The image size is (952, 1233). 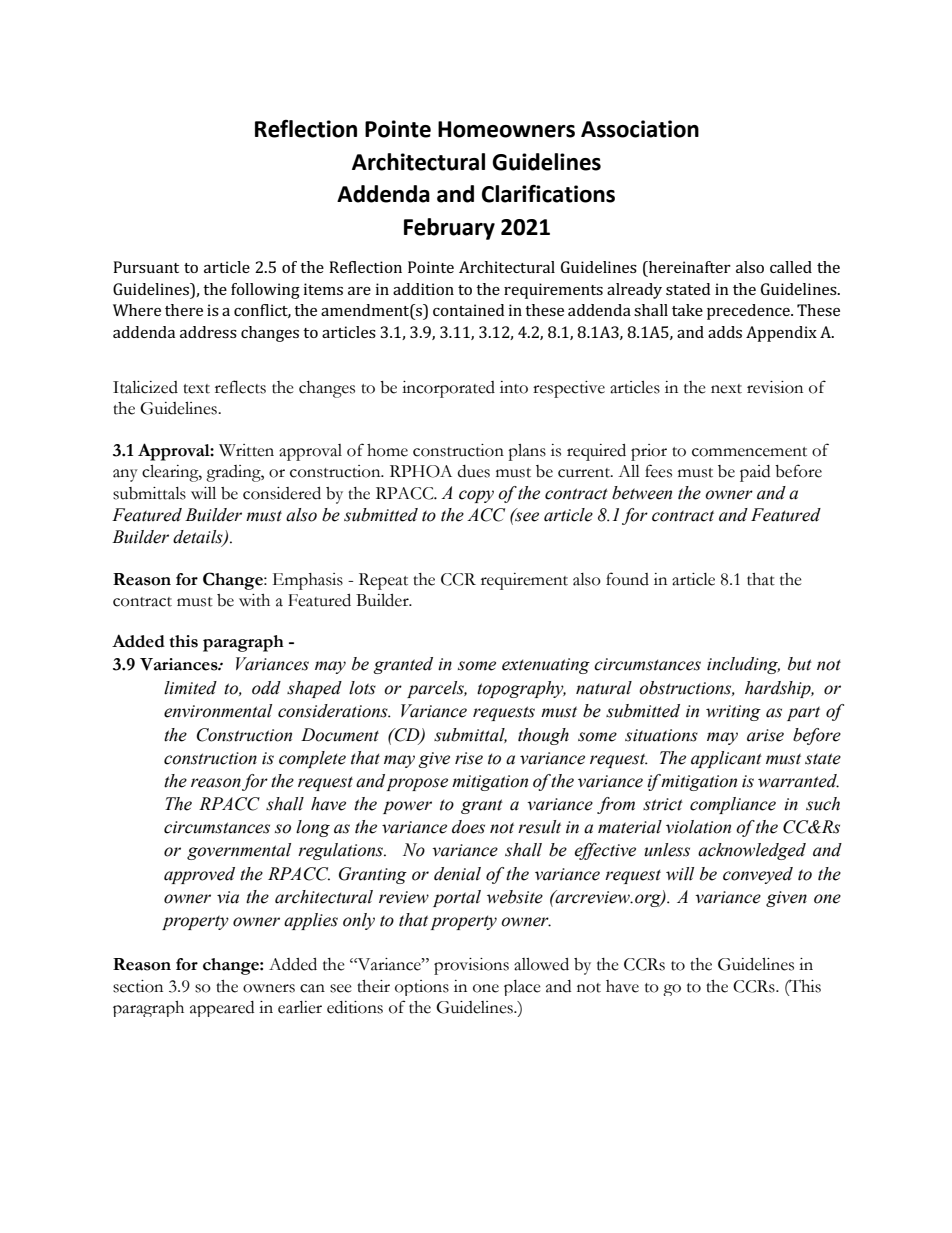 I want to click on Clarifications, so click(x=548, y=193).
